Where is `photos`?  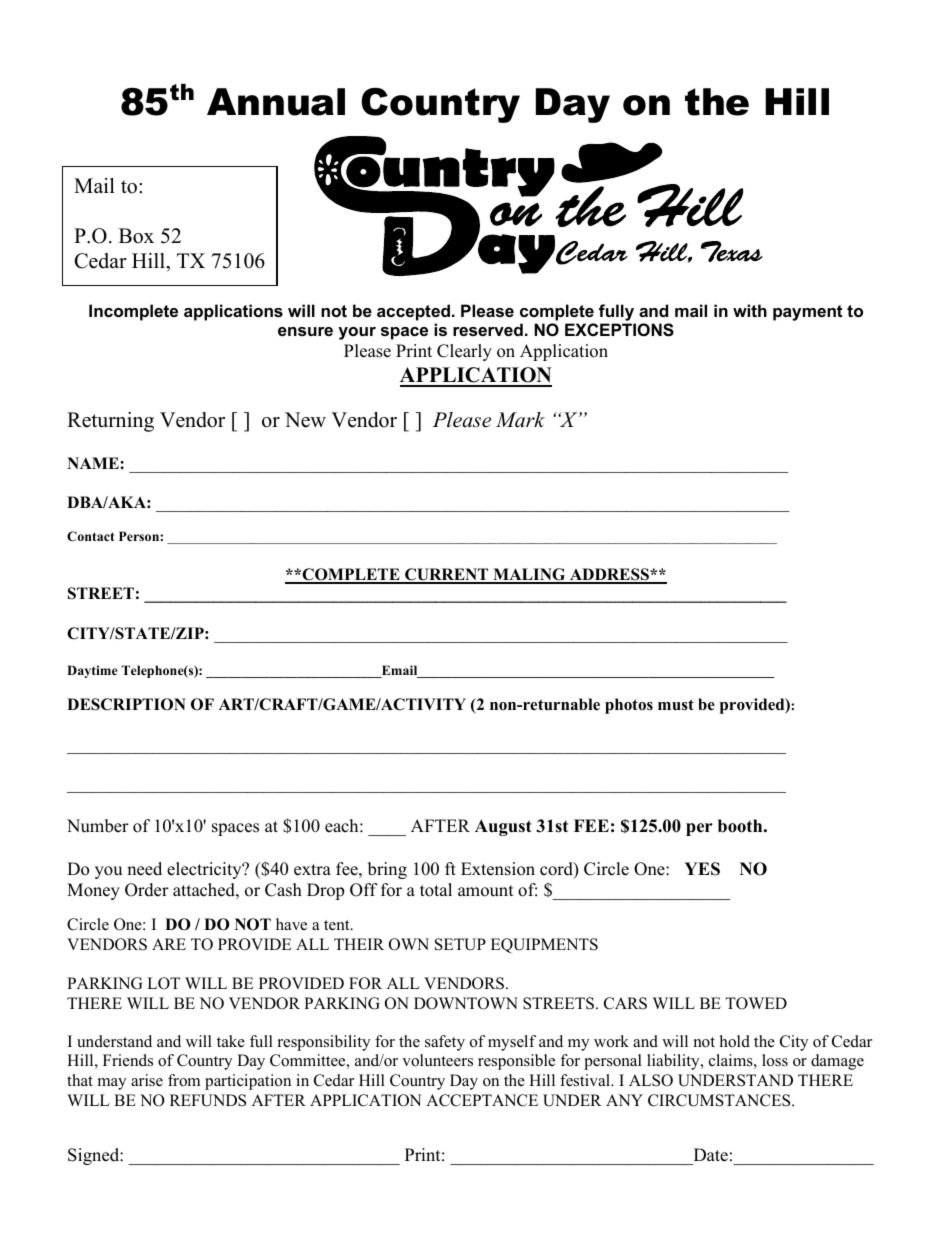
photos is located at coordinates (629, 706).
